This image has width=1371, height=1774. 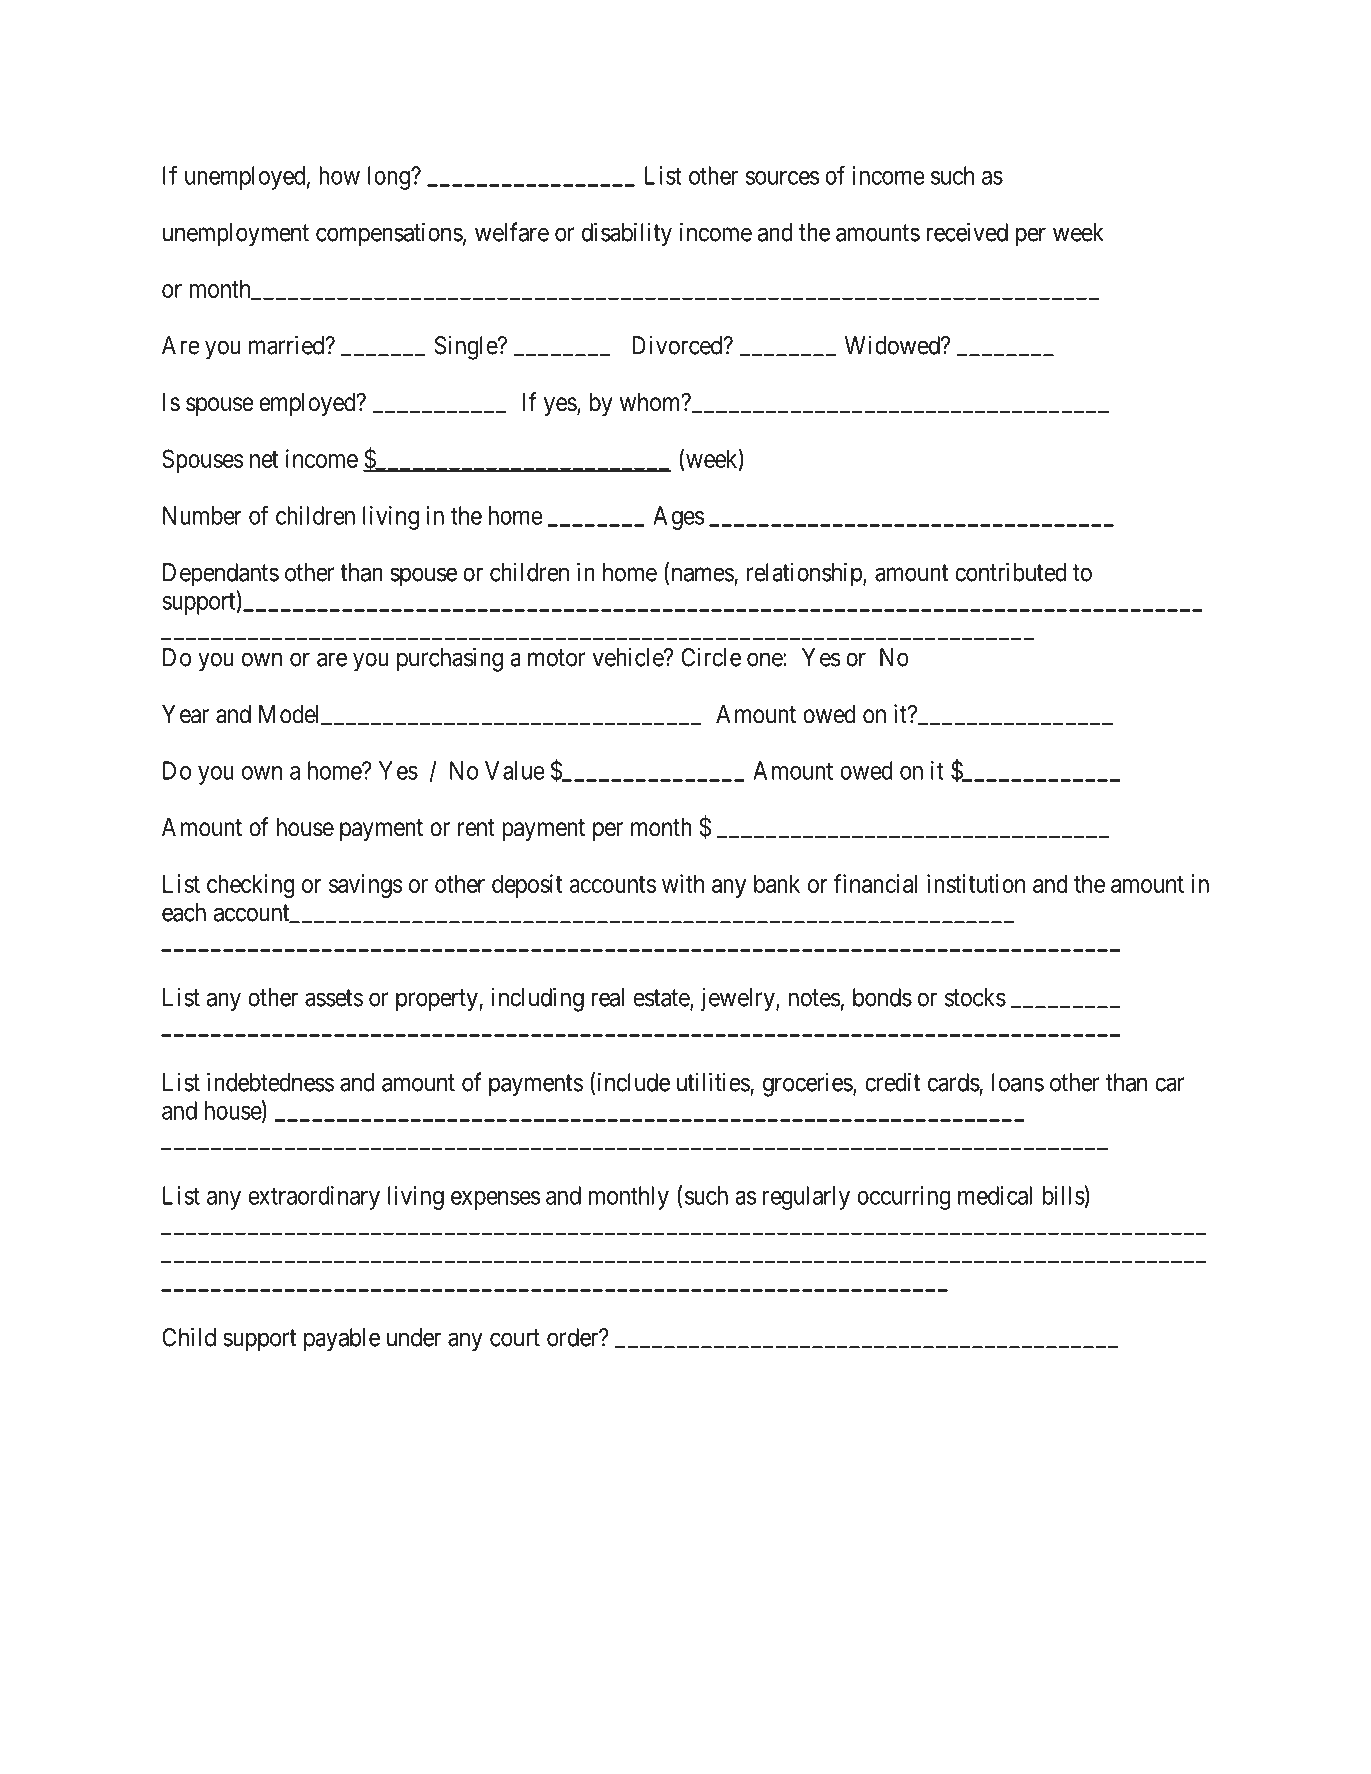 What do you see at coordinates (904, 1198) in the image?
I see `occurring` at bounding box center [904, 1198].
